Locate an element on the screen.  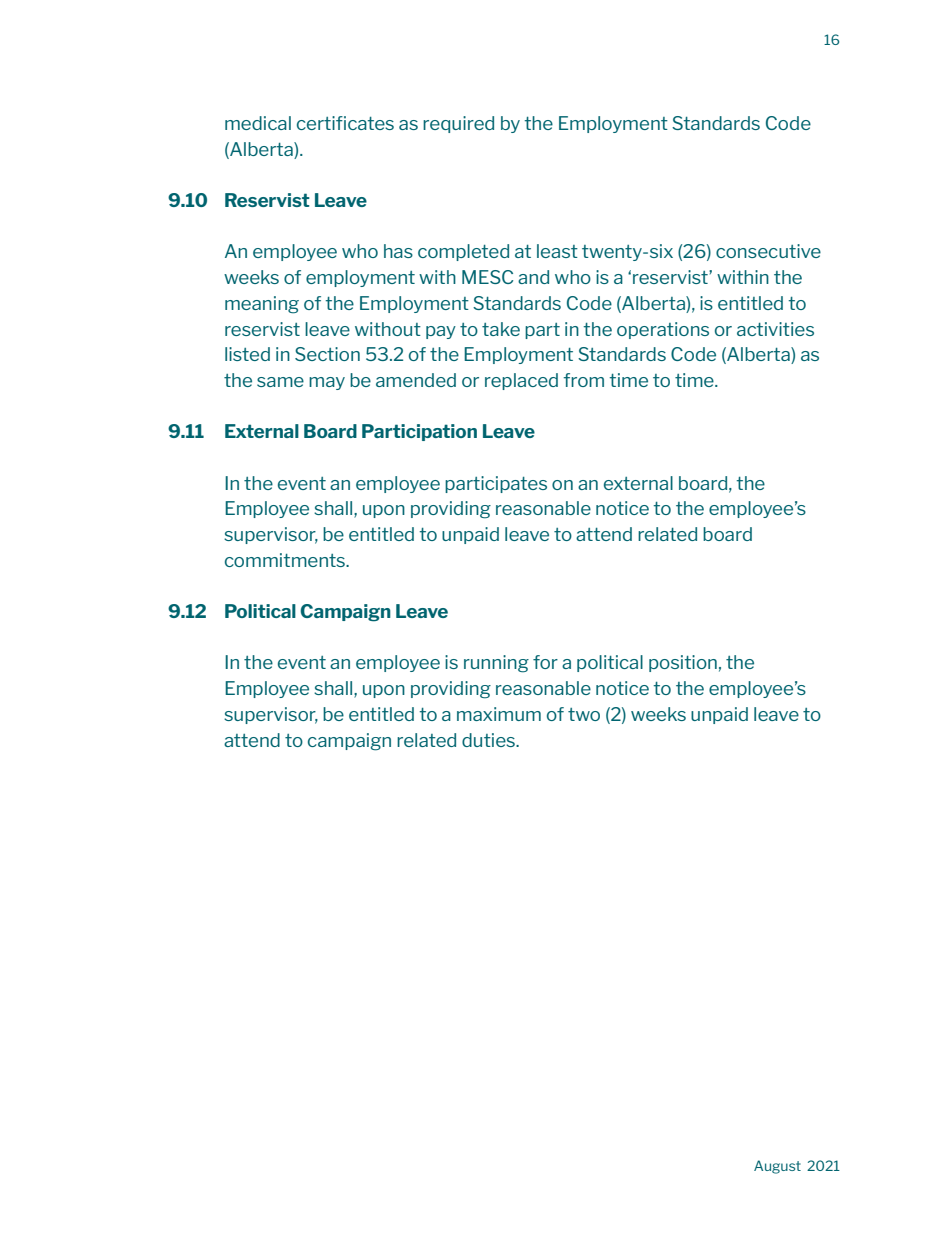
August is located at coordinates (777, 1167).
